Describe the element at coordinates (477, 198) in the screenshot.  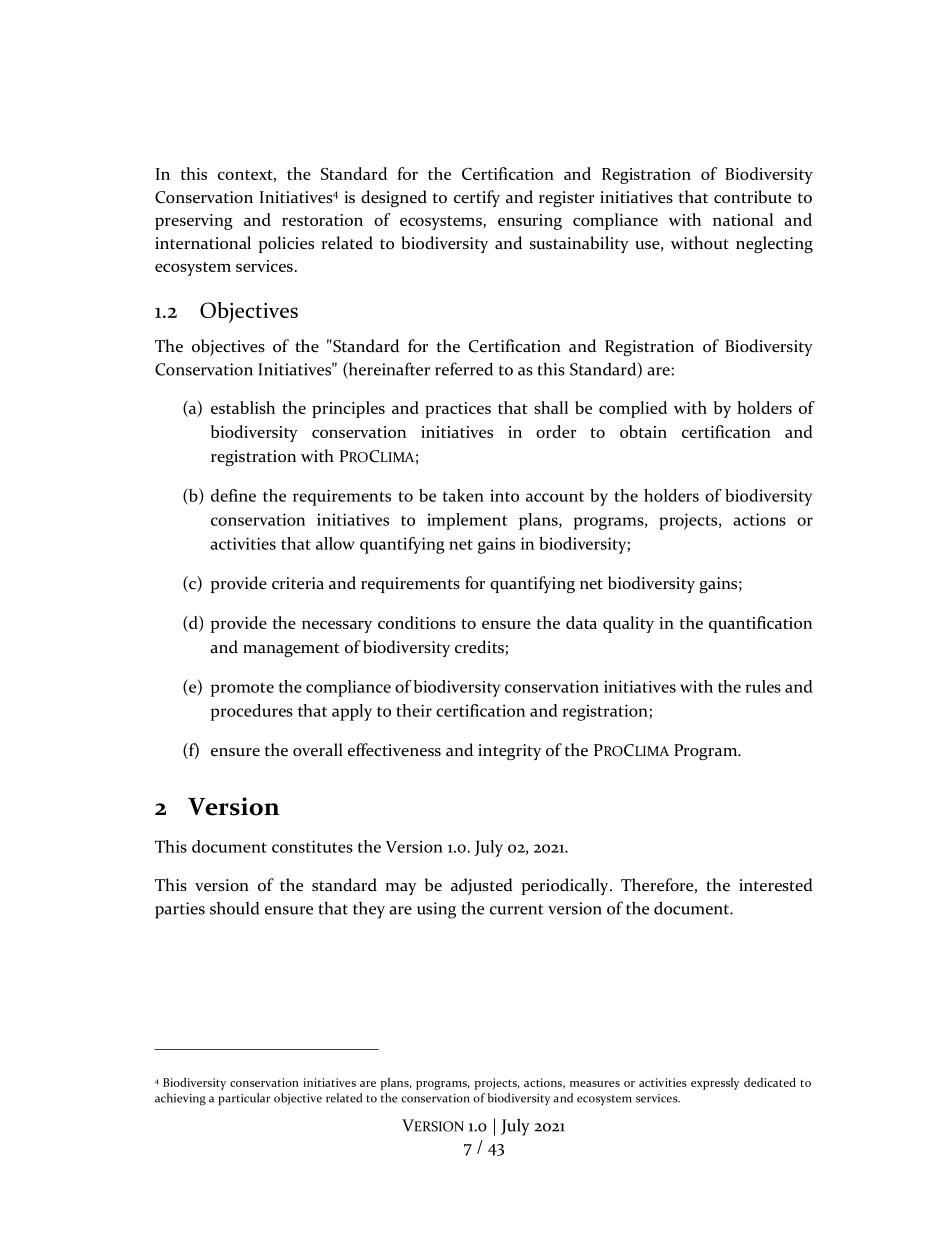
I see `certify` at that location.
